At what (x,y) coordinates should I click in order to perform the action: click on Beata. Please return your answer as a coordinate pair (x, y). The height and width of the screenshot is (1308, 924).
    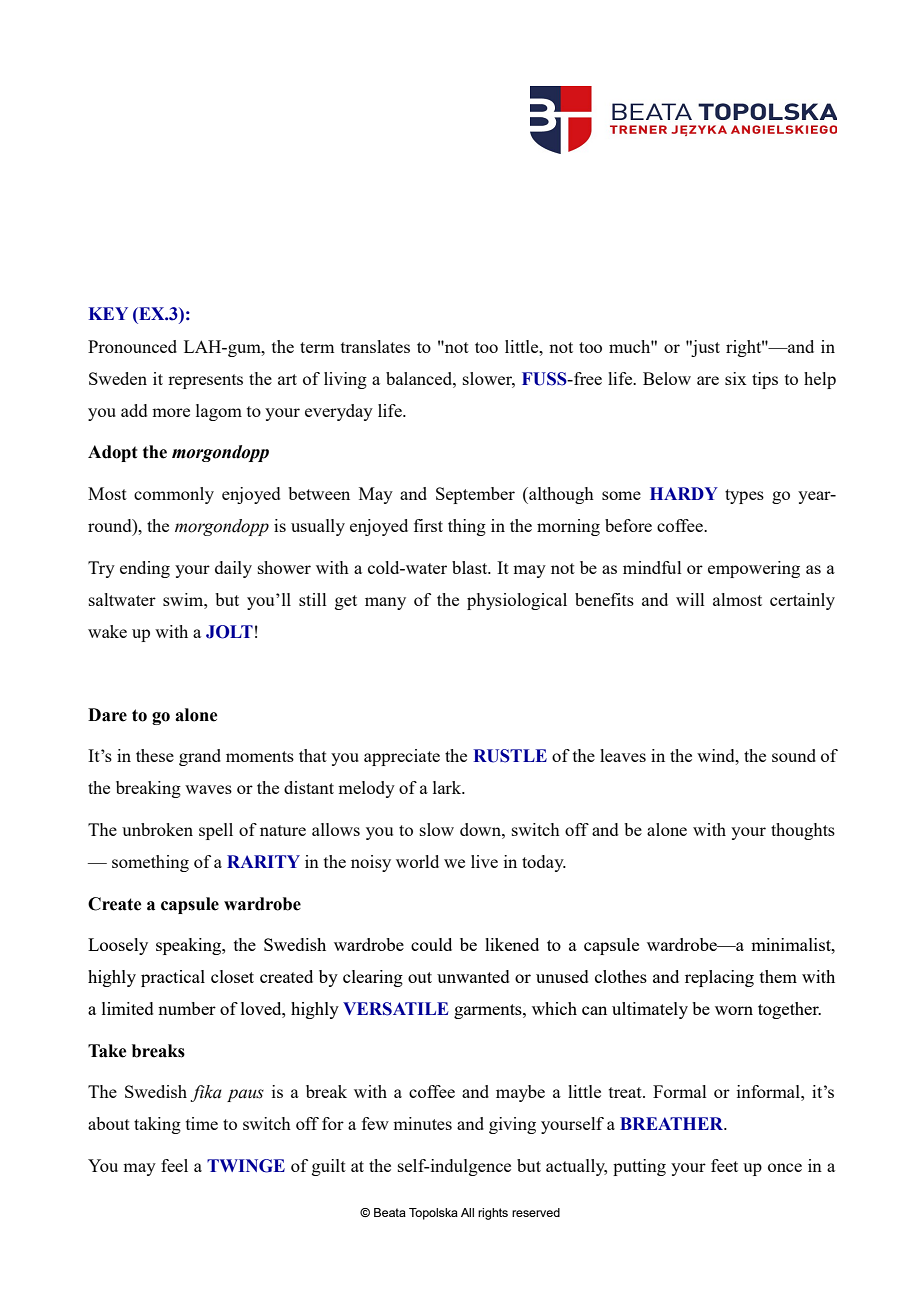
    Looking at the image, I should click on (390, 1212).
